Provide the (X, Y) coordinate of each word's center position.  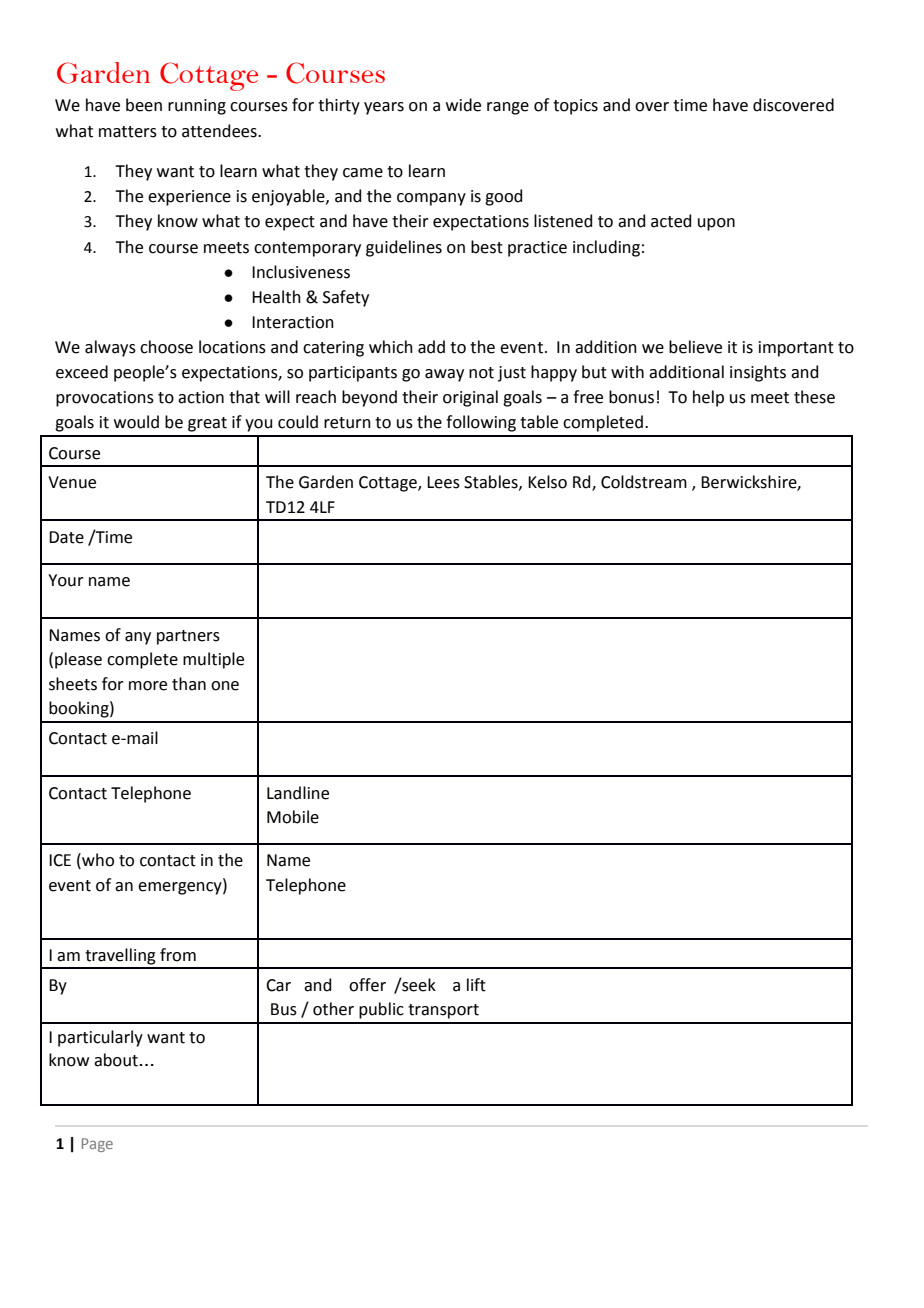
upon (716, 224)
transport (443, 1011)
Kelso (547, 482)
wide (463, 105)
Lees (443, 482)
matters (128, 132)
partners (188, 637)
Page (97, 1145)
